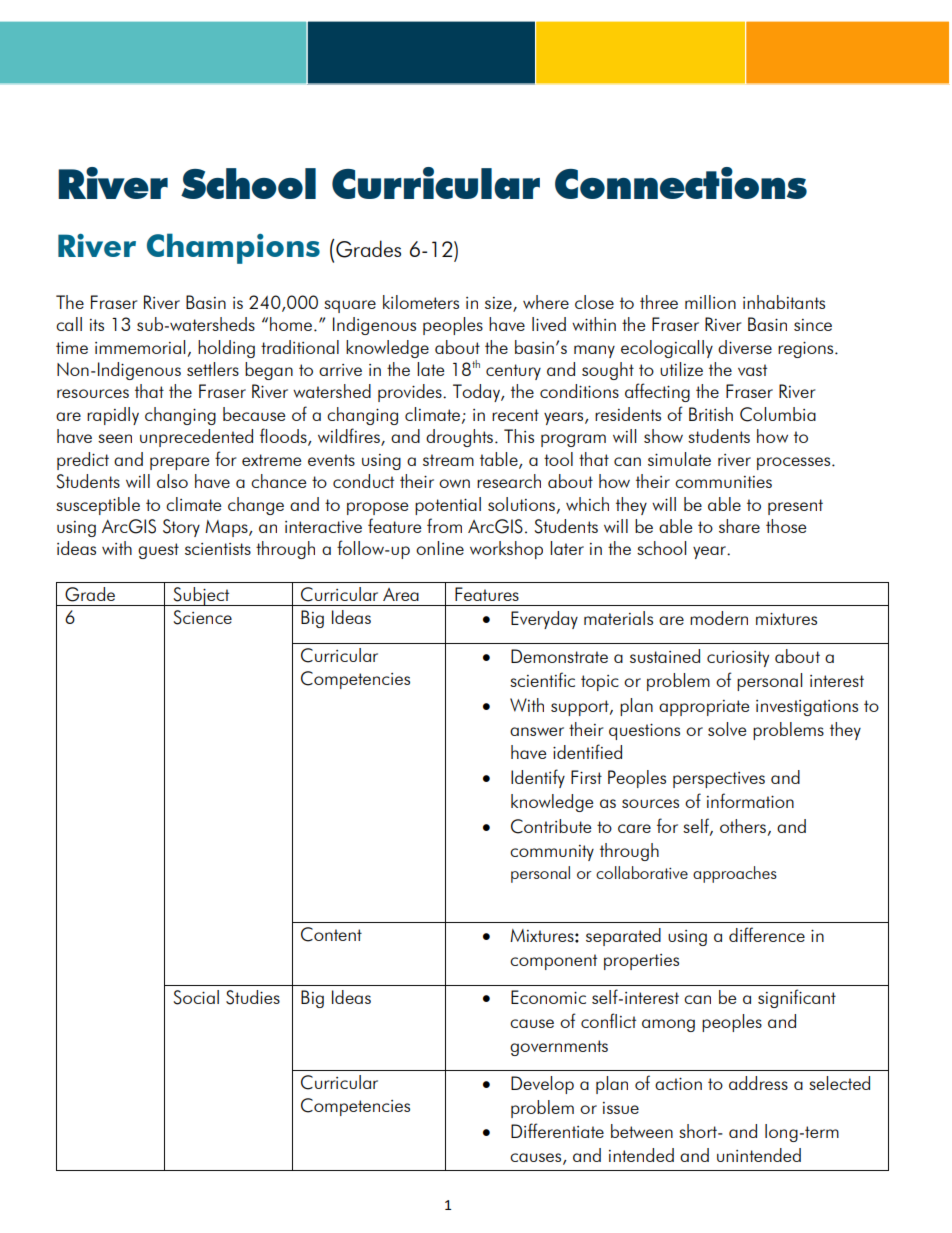 The width and height of the screenshot is (952, 1233). Describe the element at coordinates (202, 617) in the screenshot. I see `Science` at that location.
